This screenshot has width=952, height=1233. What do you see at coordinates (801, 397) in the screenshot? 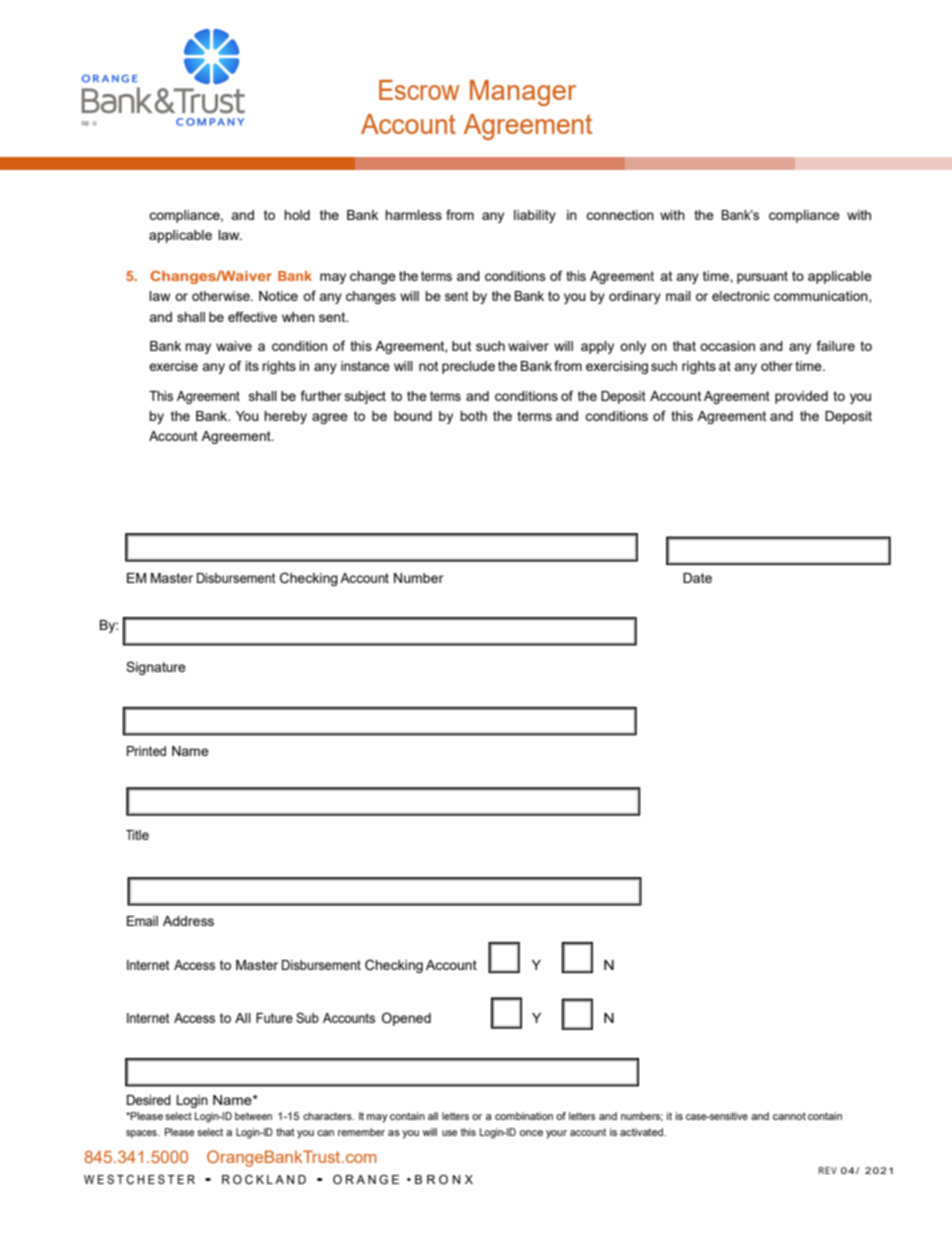
I see `provided` at bounding box center [801, 397].
